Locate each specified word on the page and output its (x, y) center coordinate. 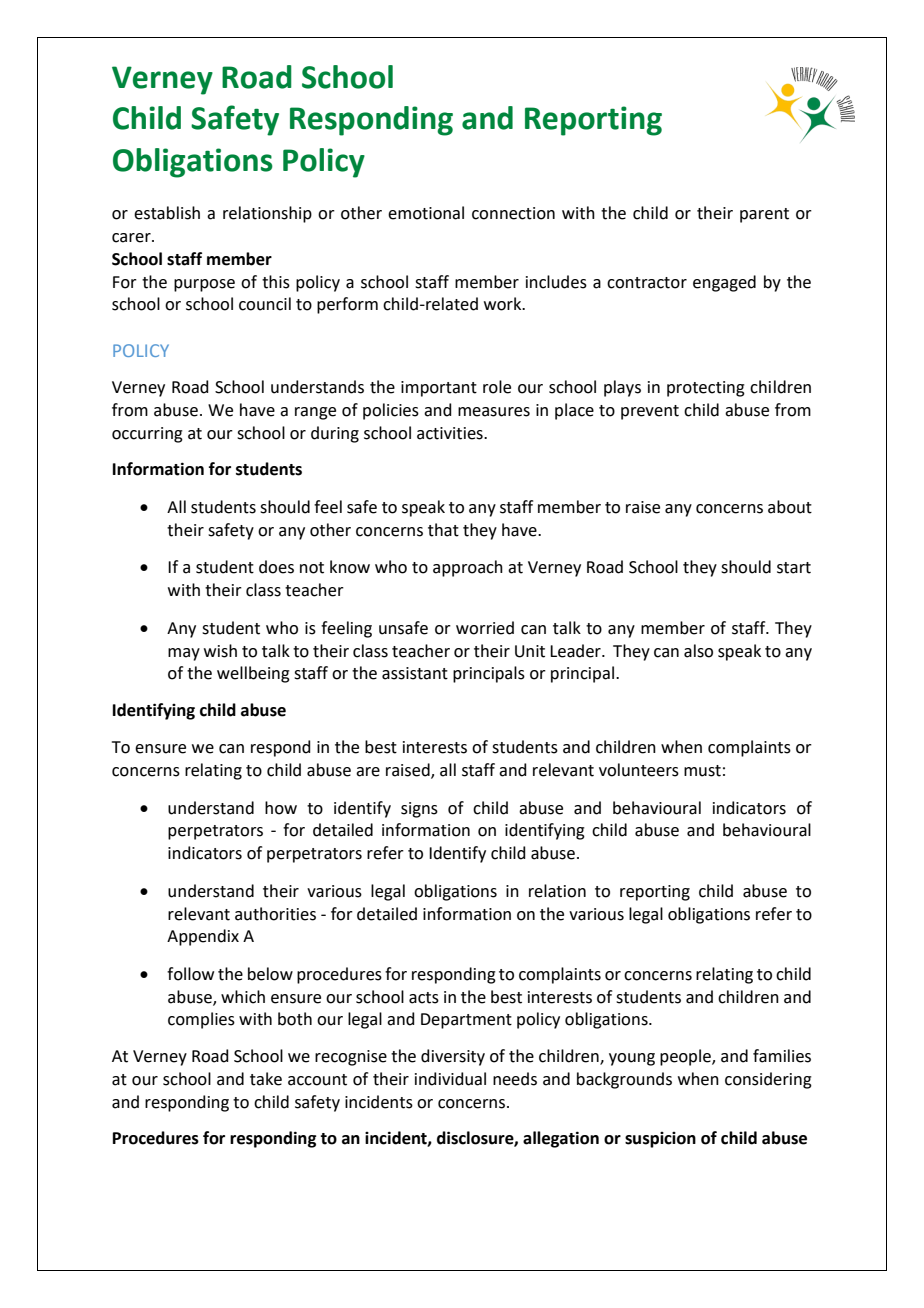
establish (167, 213)
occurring (147, 435)
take (266, 1079)
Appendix (203, 937)
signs (419, 810)
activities (451, 433)
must (702, 771)
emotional (426, 213)
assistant (415, 673)
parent (764, 215)
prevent (650, 412)
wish (220, 651)
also (698, 651)
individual (450, 1079)
